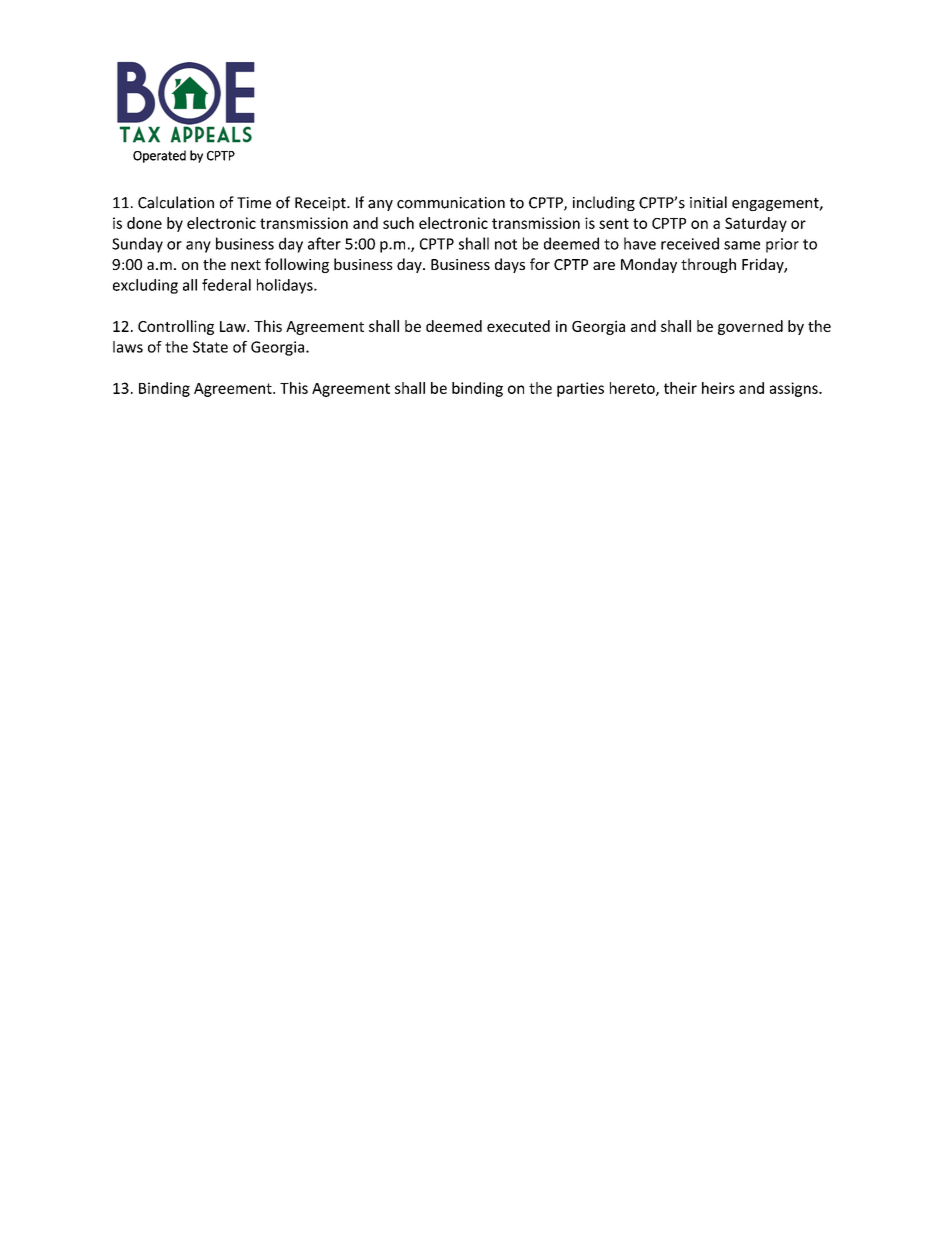  Describe the element at coordinates (226, 285) in the screenshot. I see `federal` at that location.
